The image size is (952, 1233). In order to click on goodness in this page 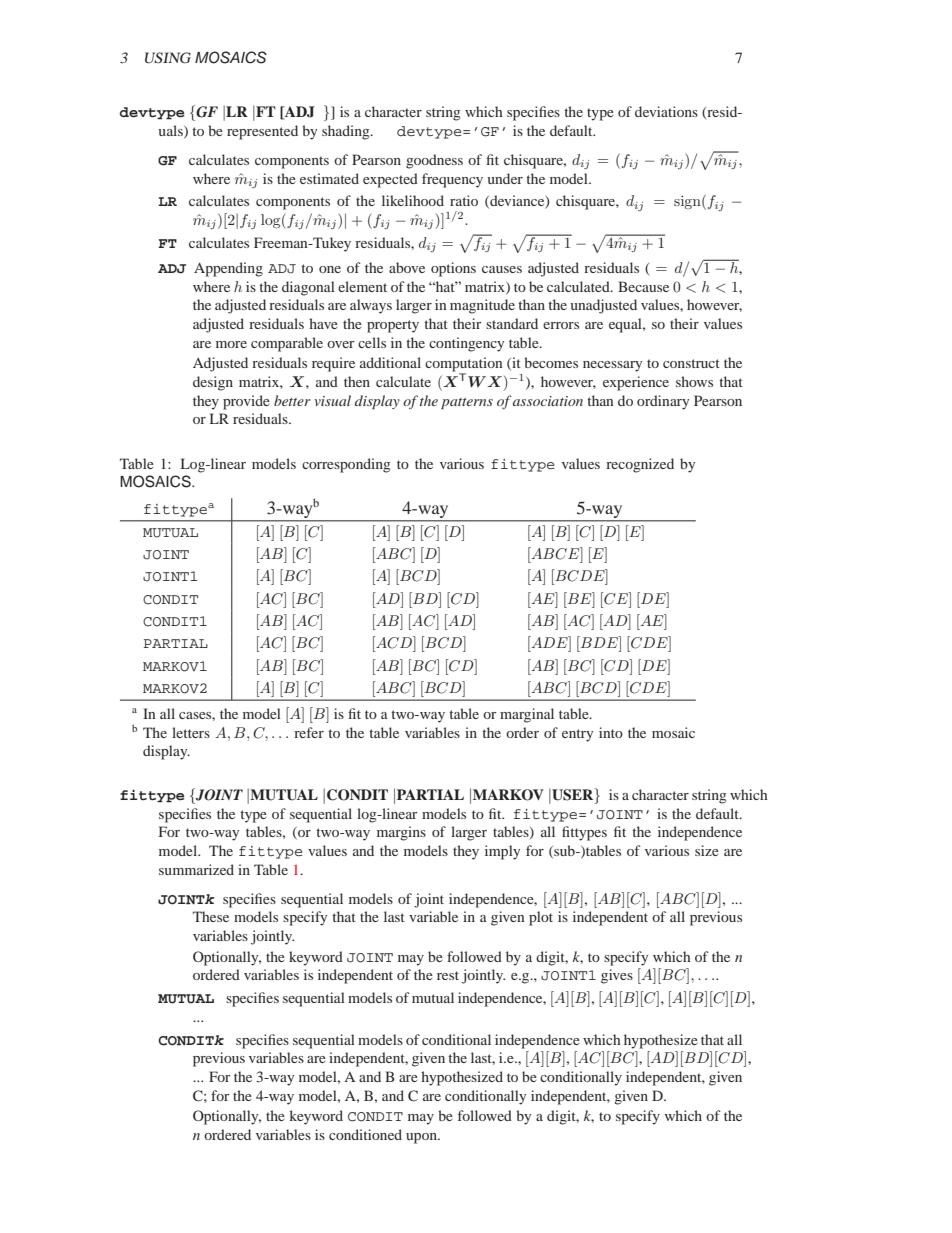, I will do `click(434, 161)`.
